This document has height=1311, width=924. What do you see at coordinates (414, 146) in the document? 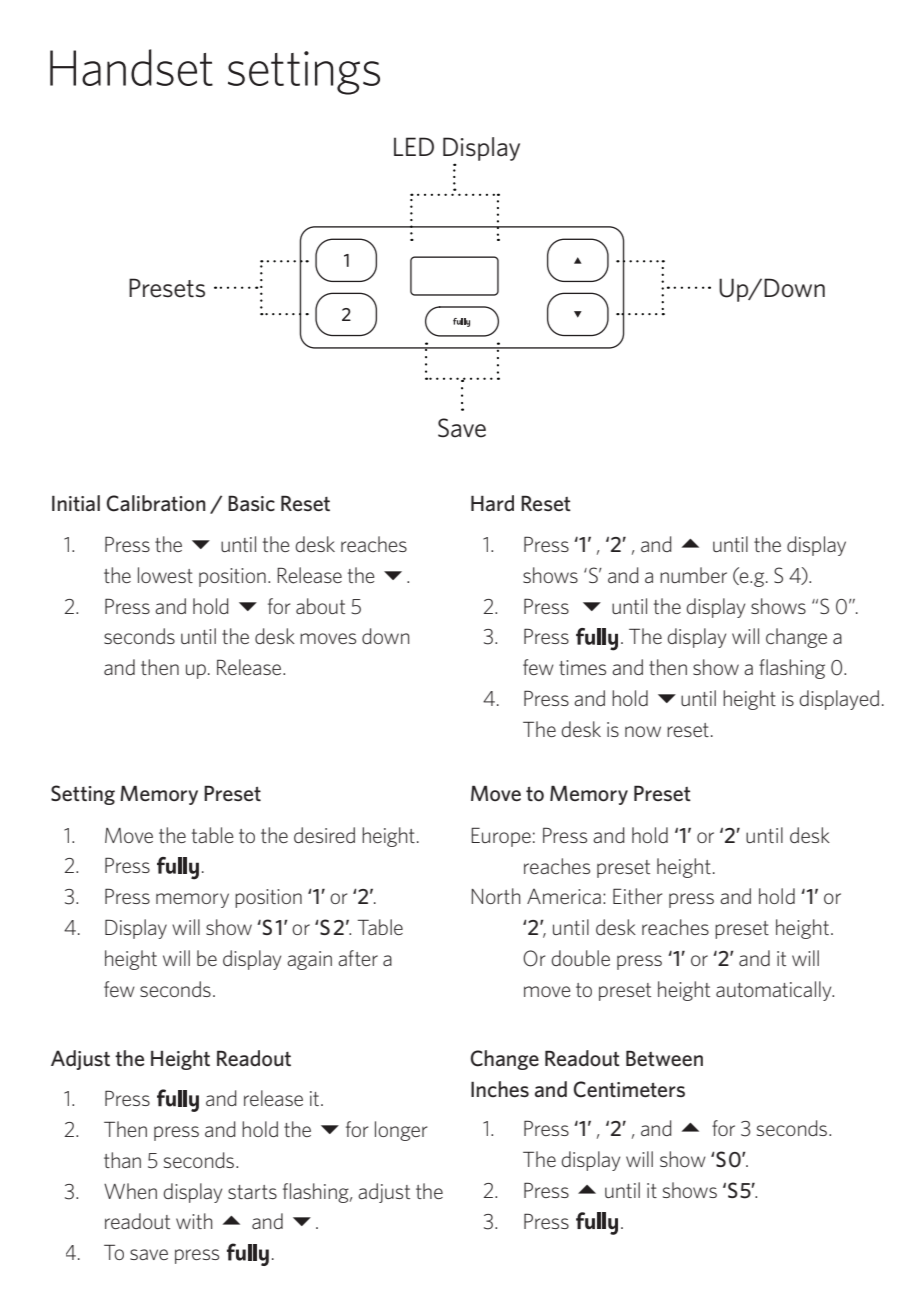
I see `LED` at bounding box center [414, 146].
